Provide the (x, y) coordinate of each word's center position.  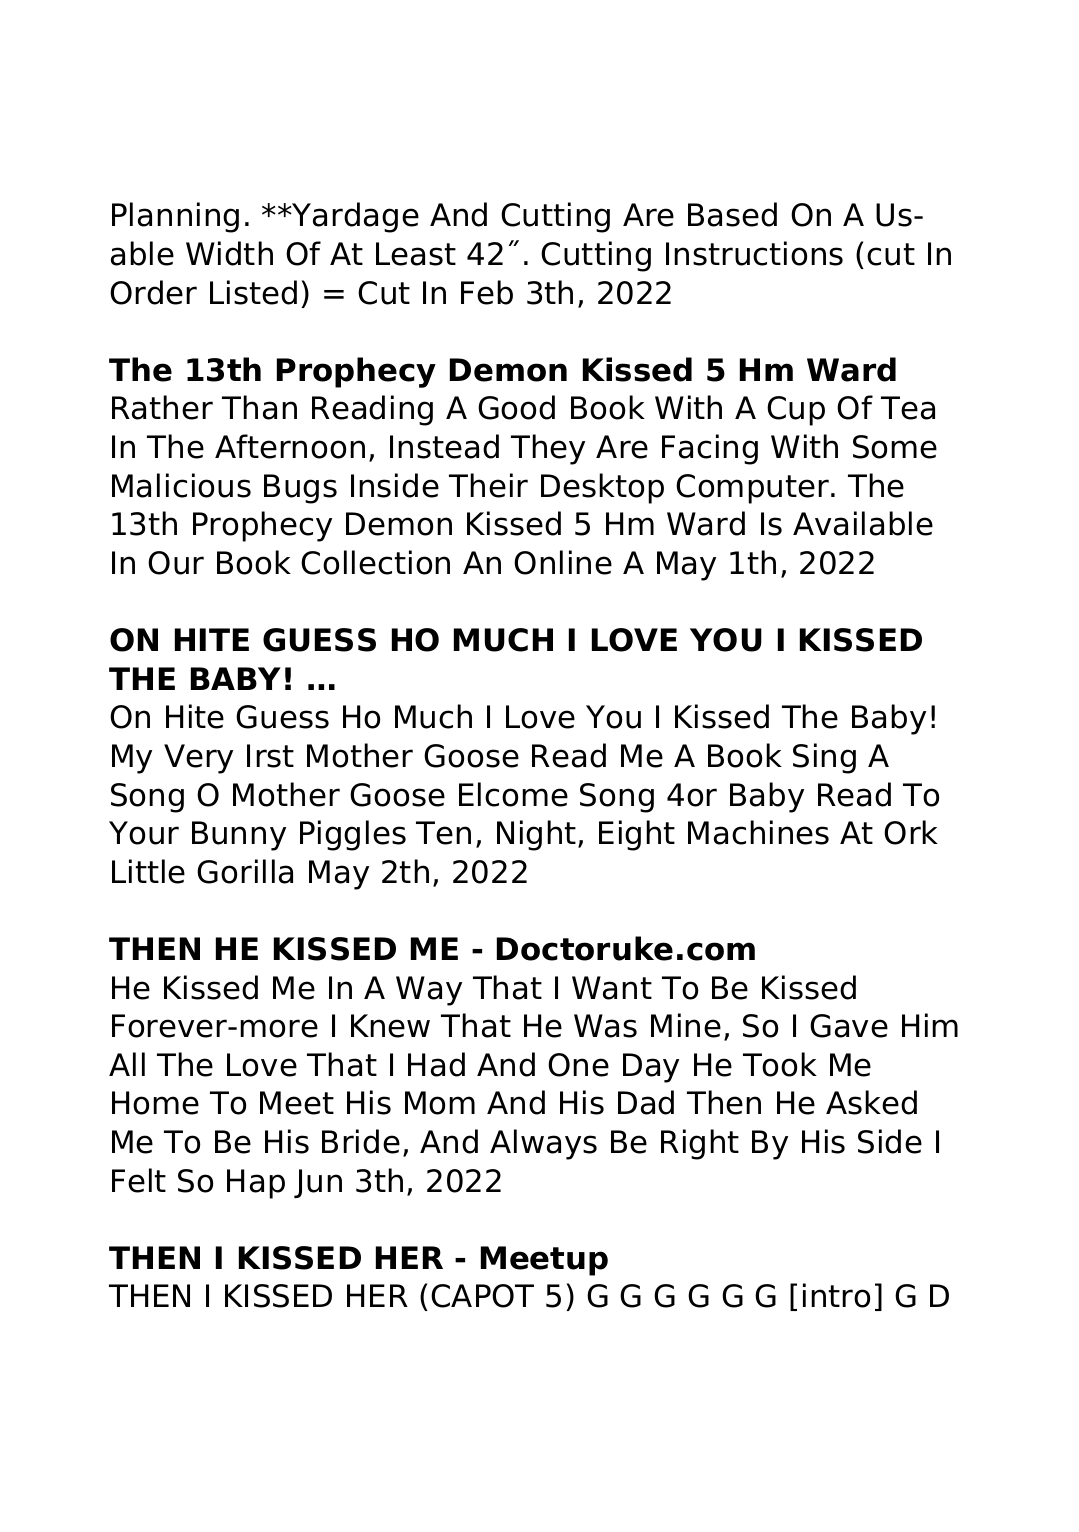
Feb (487, 292)
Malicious (181, 485)
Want (612, 988)
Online (563, 562)
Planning (175, 217)
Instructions (754, 253)
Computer (752, 489)
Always (543, 1144)
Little (148, 871)
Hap (256, 1184)
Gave (849, 1026)
